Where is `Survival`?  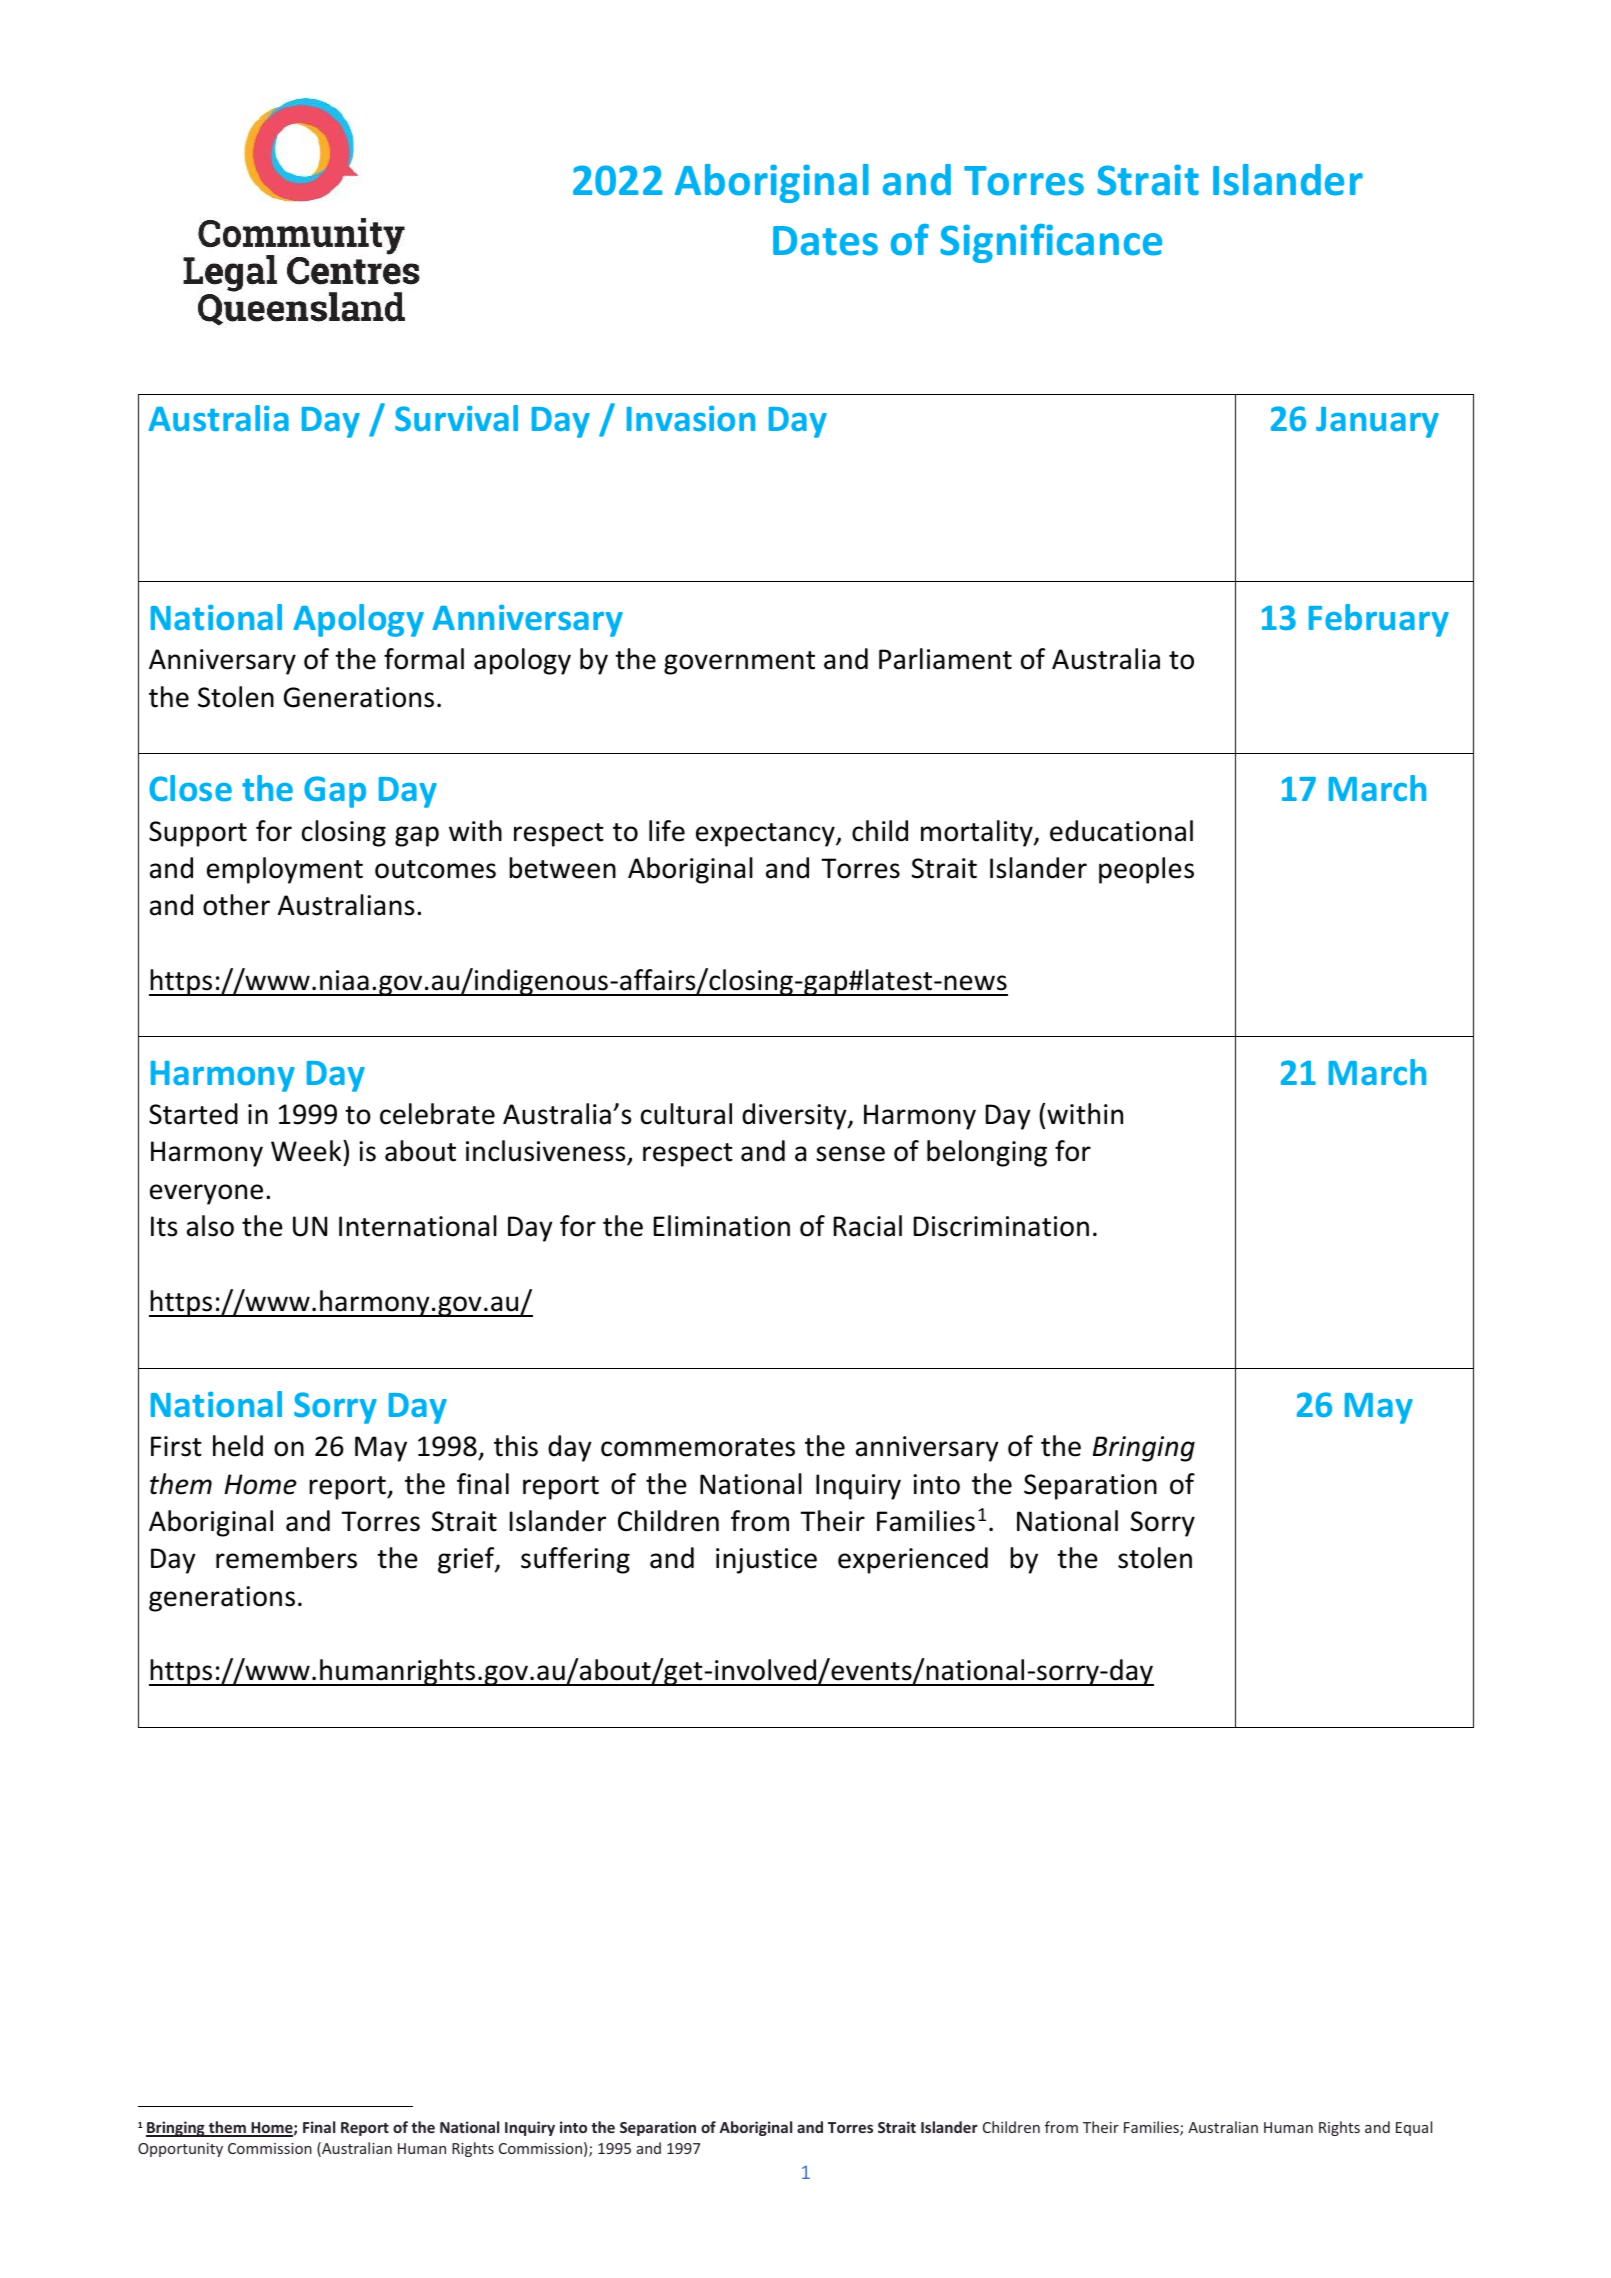 Survival is located at coordinates (456, 418).
